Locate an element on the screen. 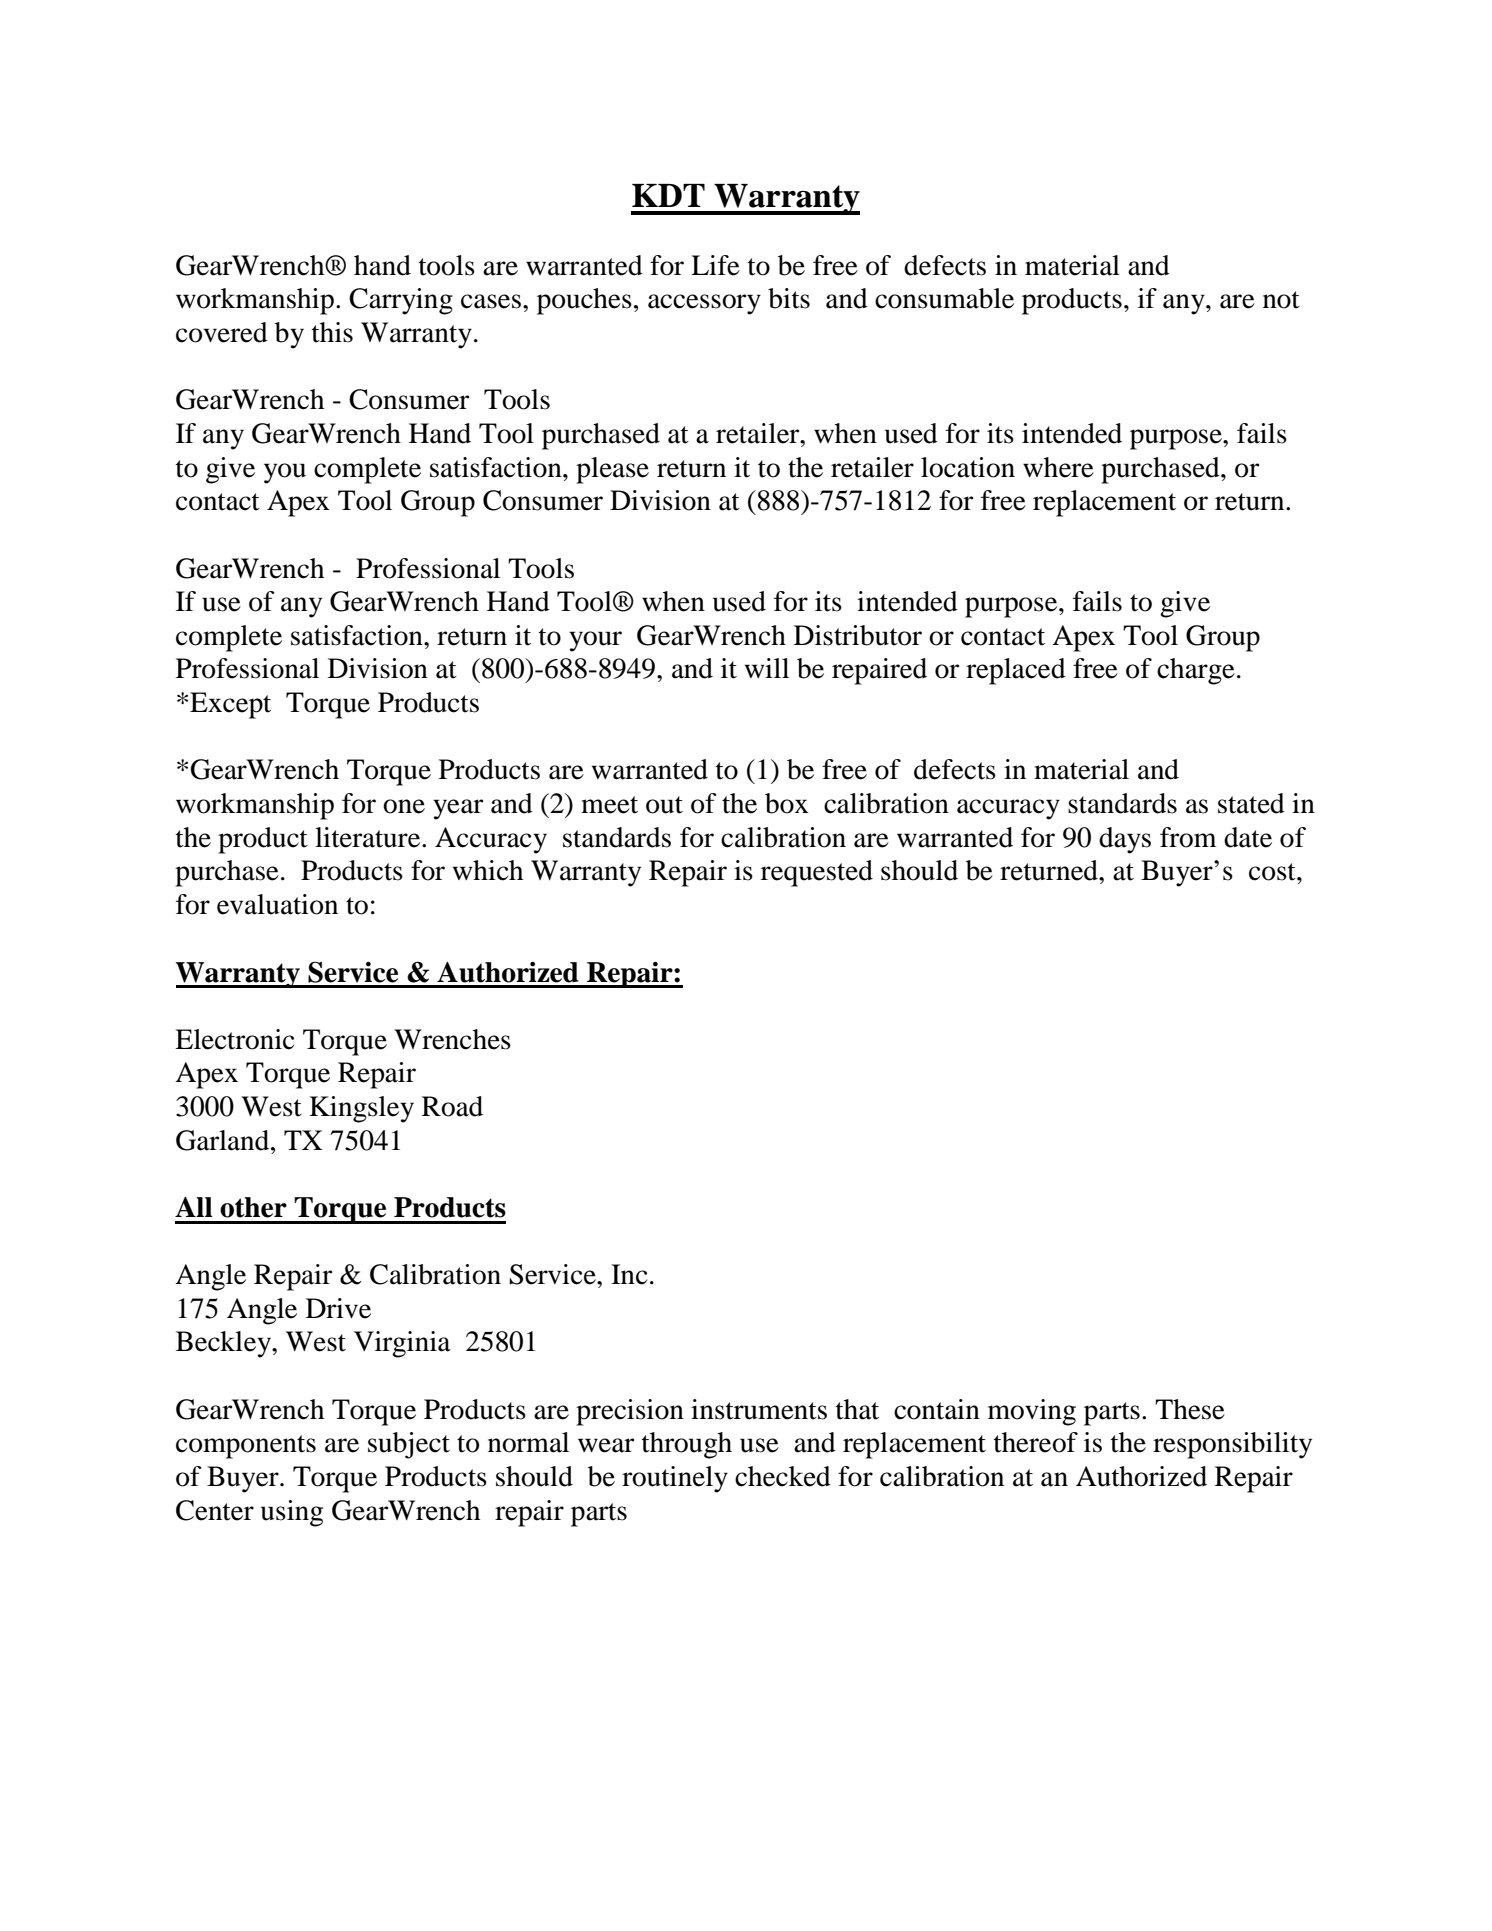 The image size is (1492, 1931). this is located at coordinates (332, 332).
